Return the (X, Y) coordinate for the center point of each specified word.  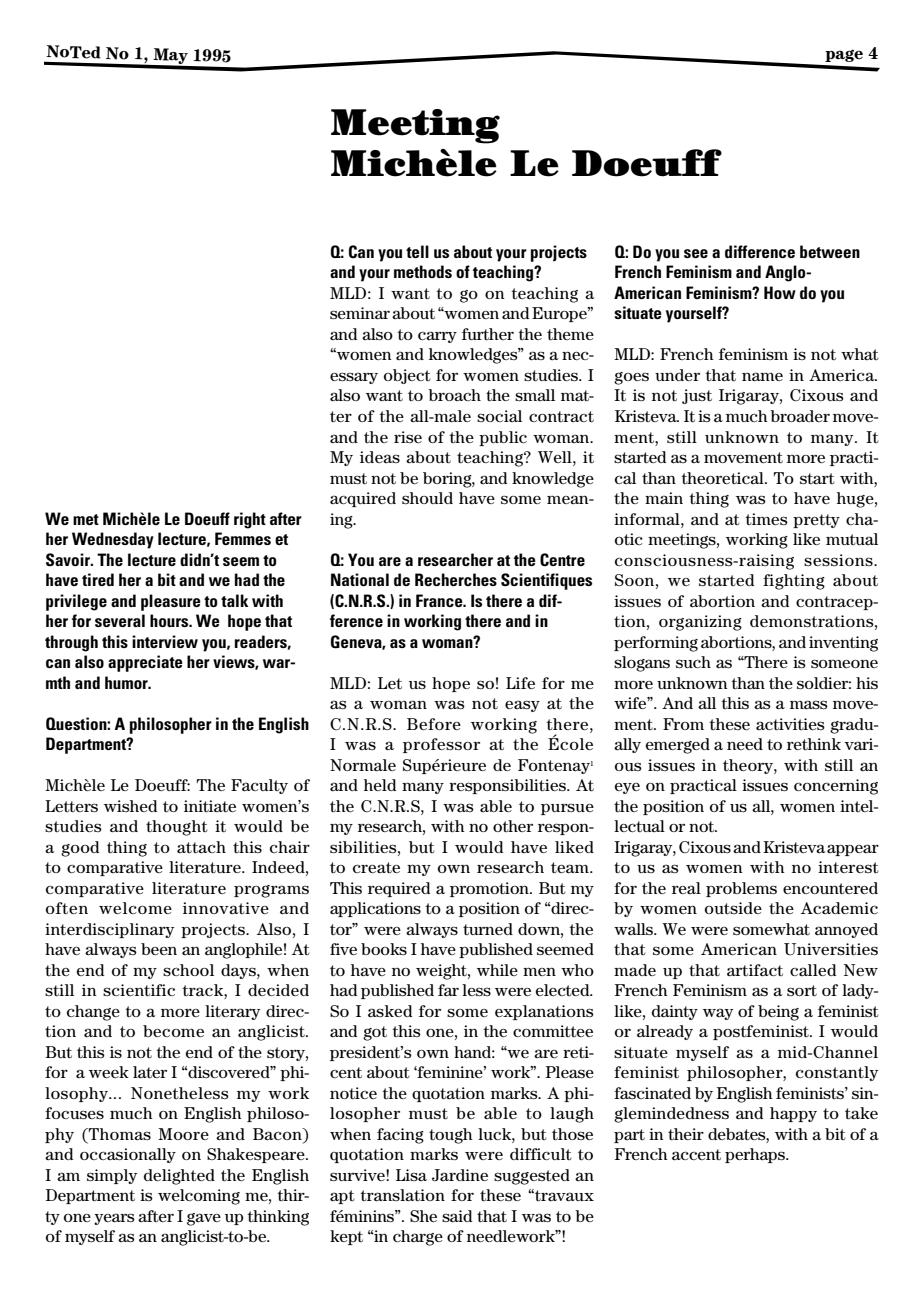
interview (165, 641)
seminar (360, 313)
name (762, 376)
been (159, 949)
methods (423, 271)
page (844, 55)
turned (488, 929)
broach (454, 395)
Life (520, 683)
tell (417, 251)
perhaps (756, 1155)
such (693, 662)
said (457, 1216)
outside (733, 908)
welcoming (199, 1197)
